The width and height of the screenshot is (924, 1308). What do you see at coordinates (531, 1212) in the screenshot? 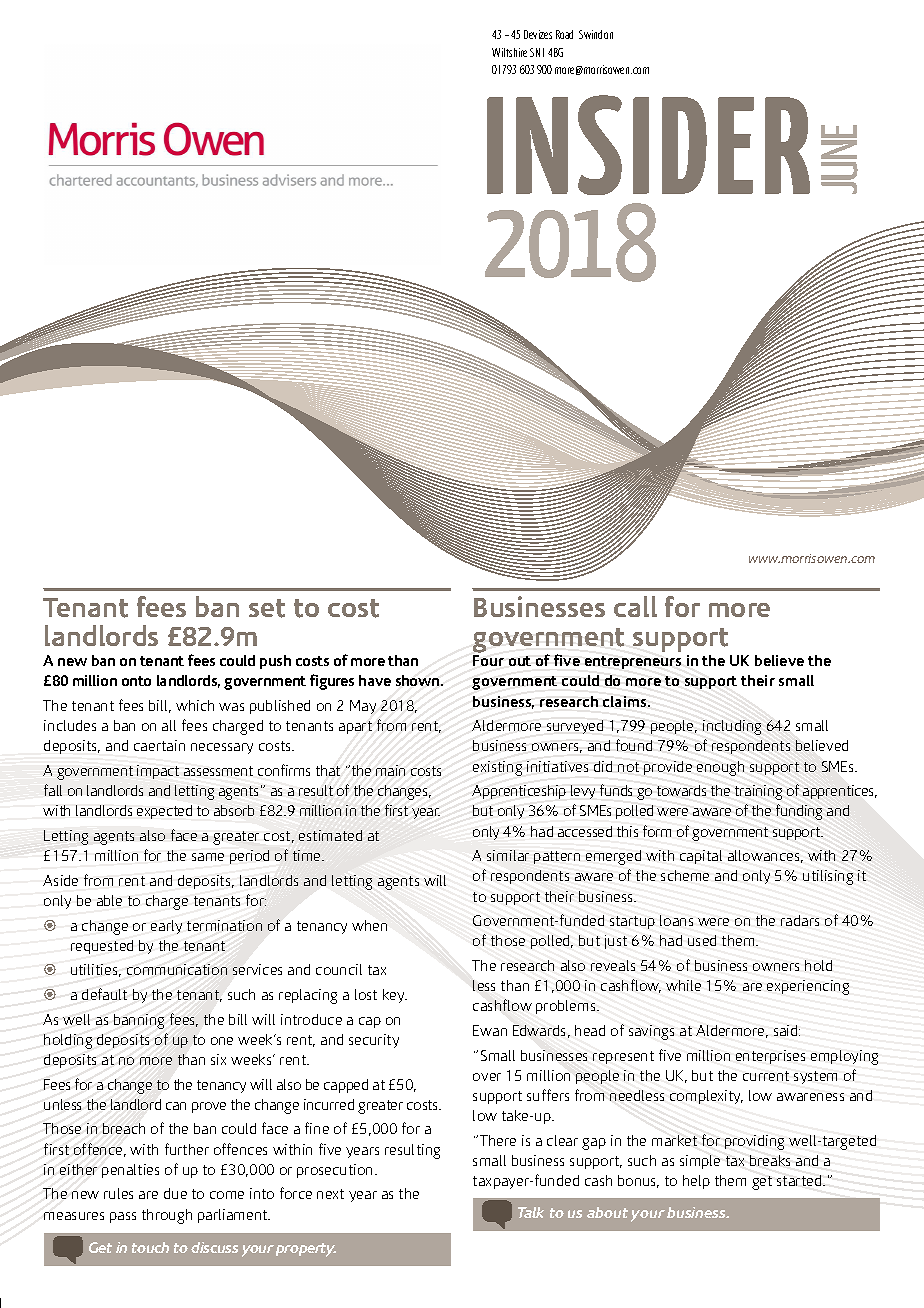
I see `Talk` at bounding box center [531, 1212].
